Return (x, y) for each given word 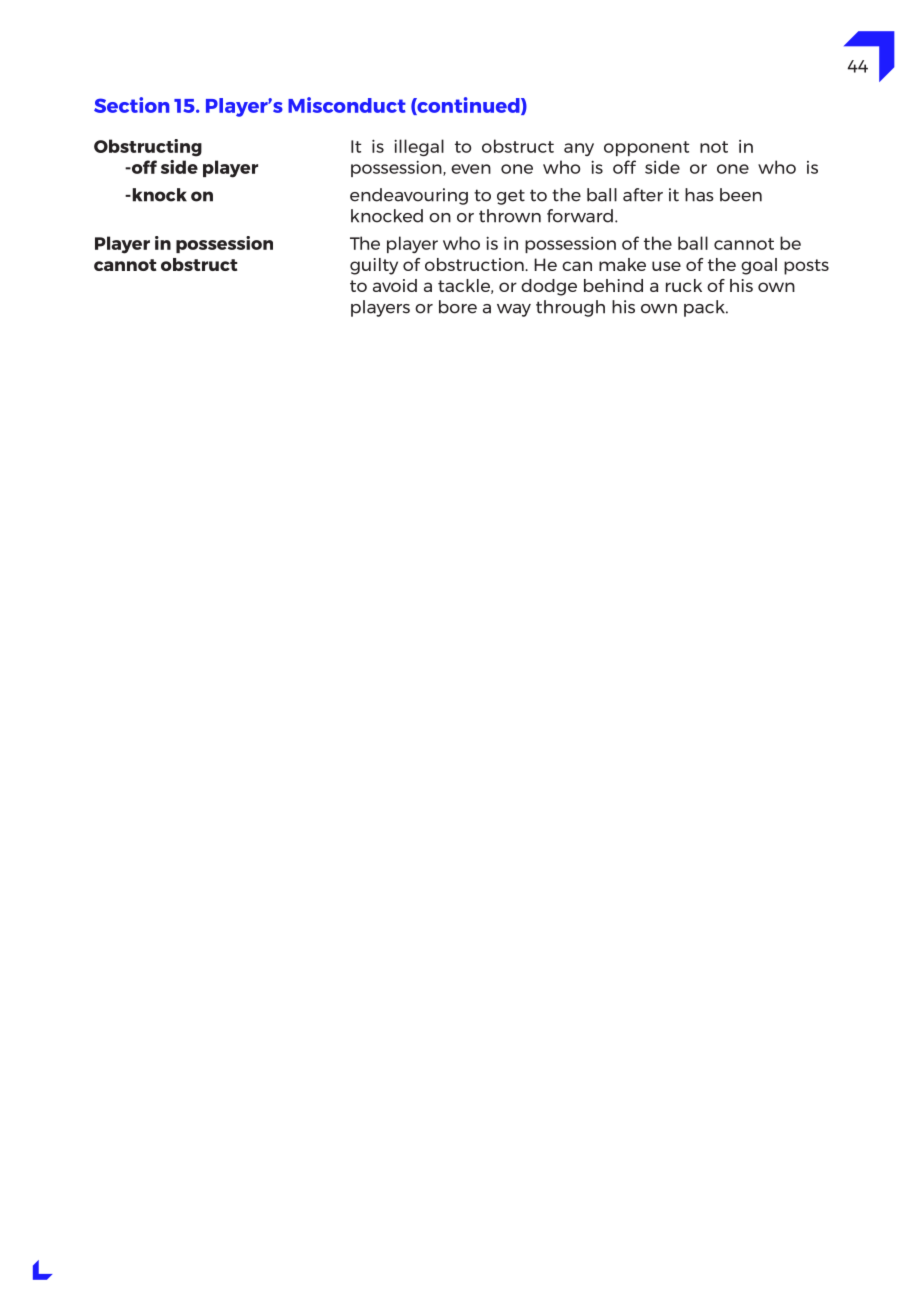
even (471, 169)
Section (131, 105)
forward (580, 216)
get (511, 197)
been (741, 195)
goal (759, 266)
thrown (510, 216)
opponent (646, 148)
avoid (395, 285)
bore (458, 307)
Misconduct (347, 105)
